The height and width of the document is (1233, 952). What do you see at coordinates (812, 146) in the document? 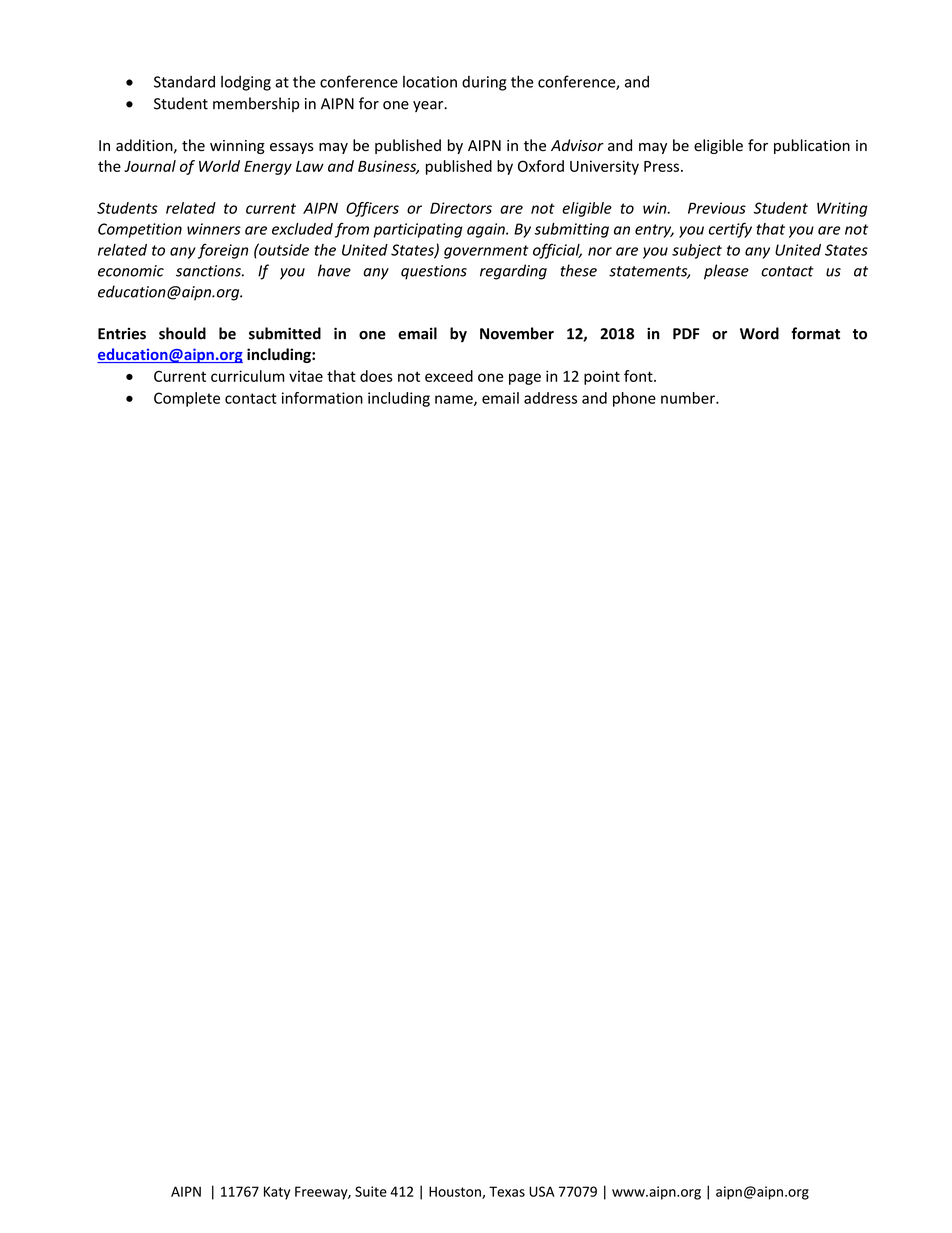
I see `publication` at bounding box center [812, 146].
